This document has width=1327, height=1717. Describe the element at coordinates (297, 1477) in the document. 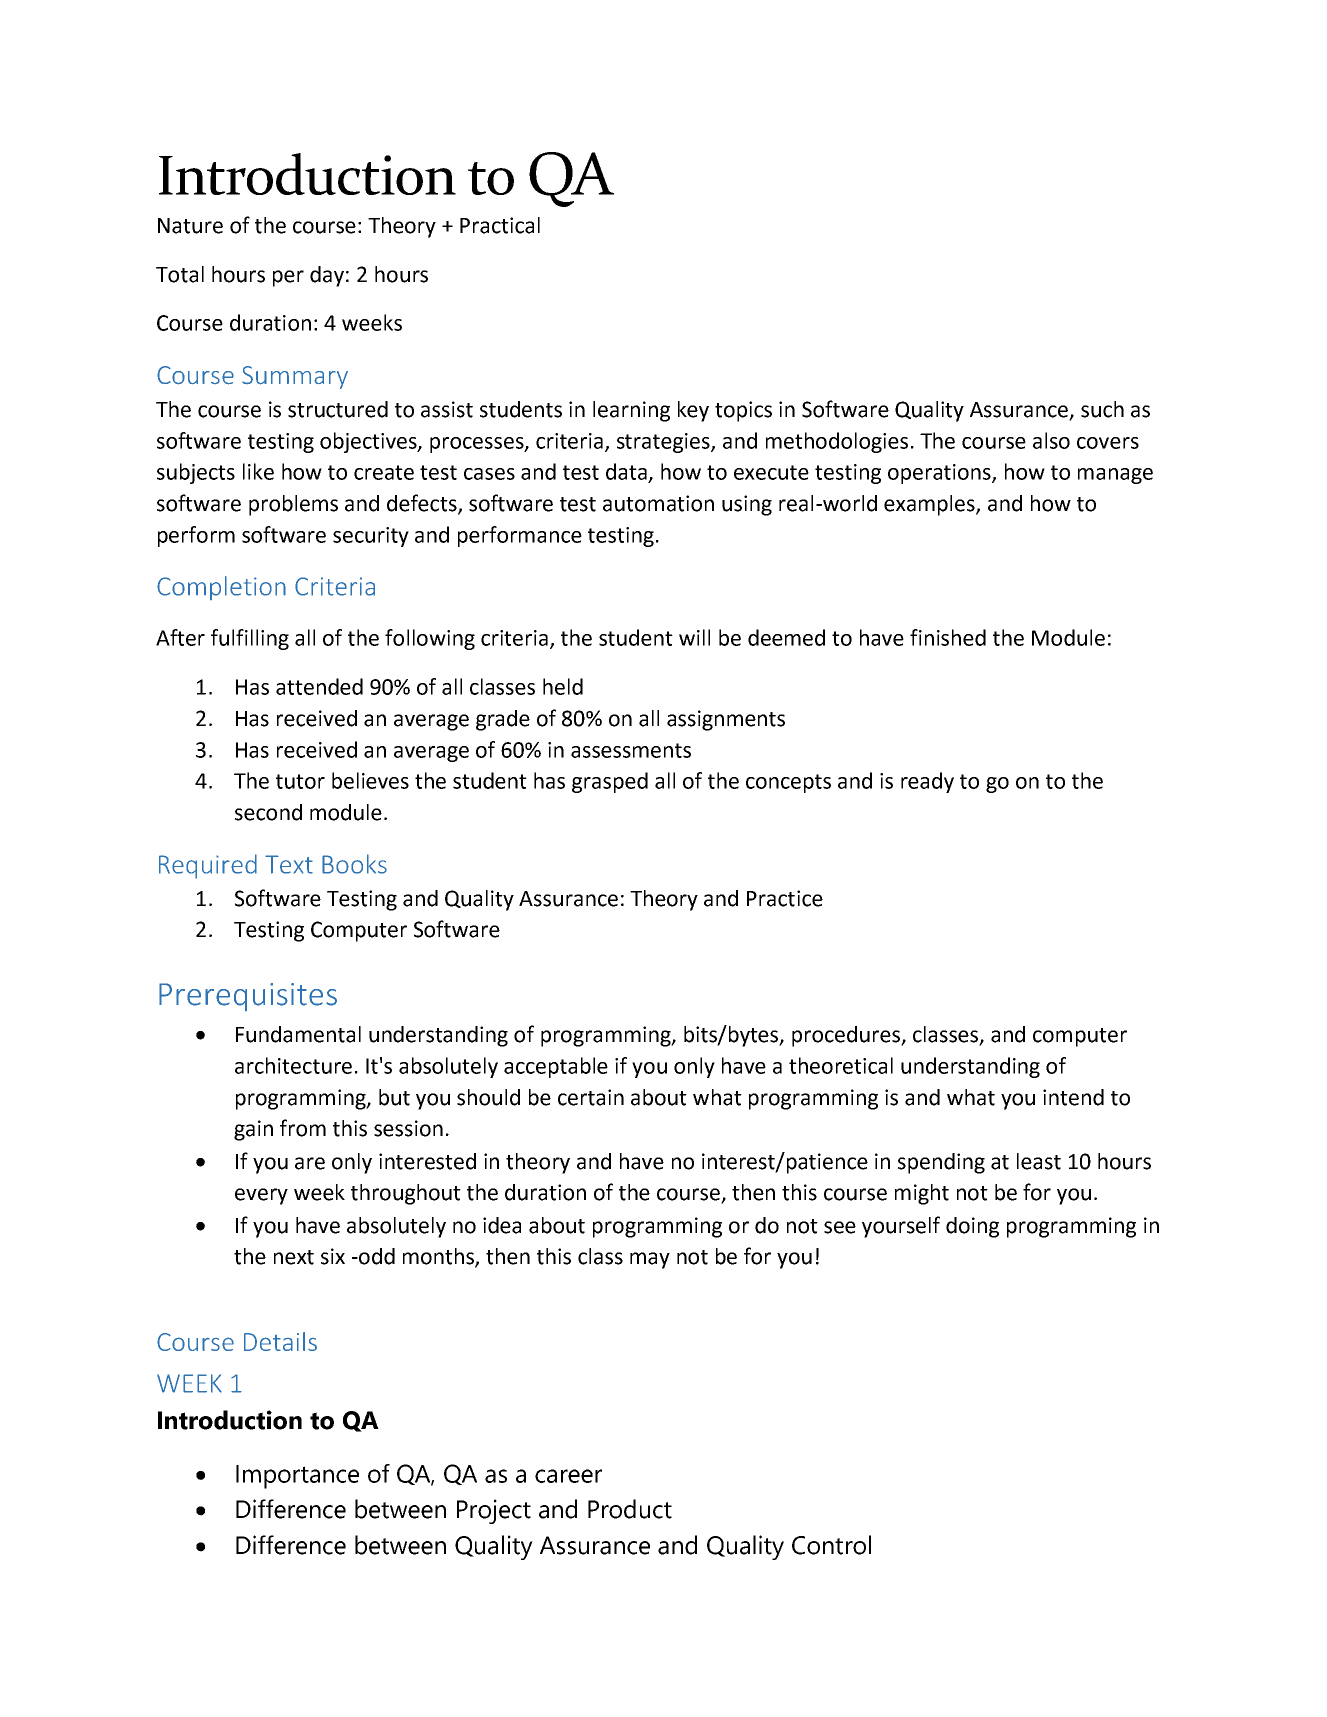

I see `Importance` at that location.
